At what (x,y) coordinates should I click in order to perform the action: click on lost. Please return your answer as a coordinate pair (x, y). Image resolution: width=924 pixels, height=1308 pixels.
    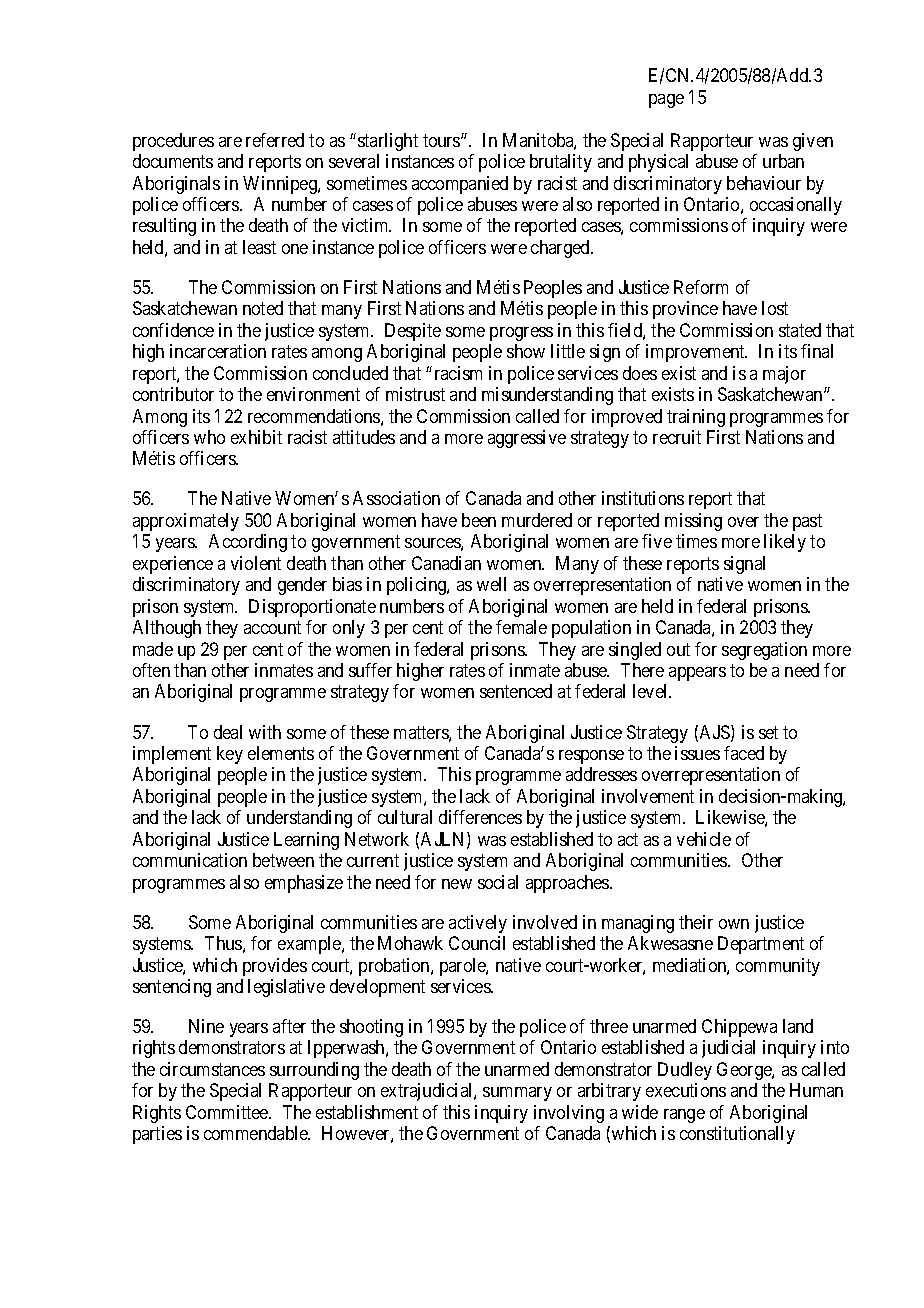
    Looking at the image, I should click on (775, 308).
